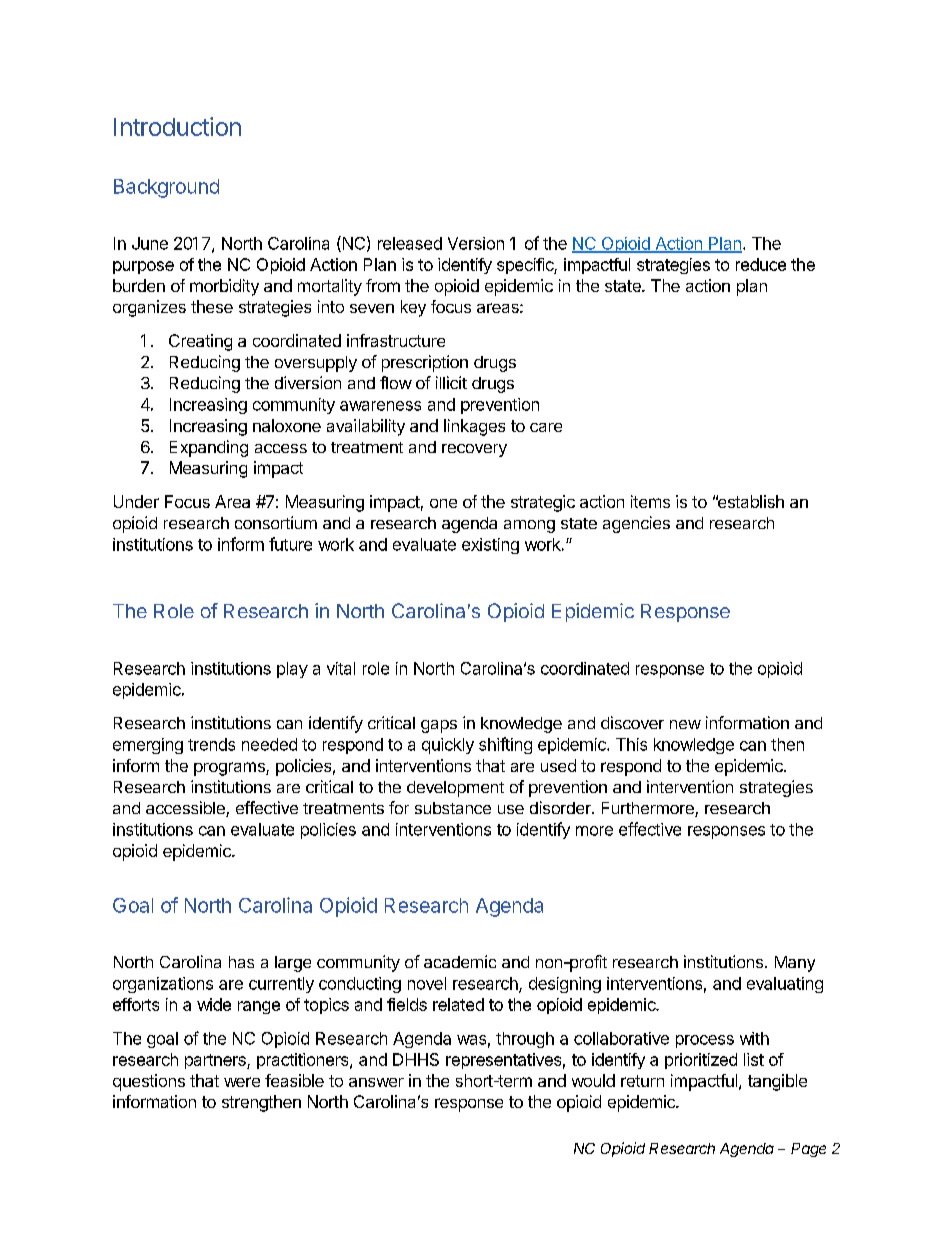  I want to click on reduce, so click(761, 264).
